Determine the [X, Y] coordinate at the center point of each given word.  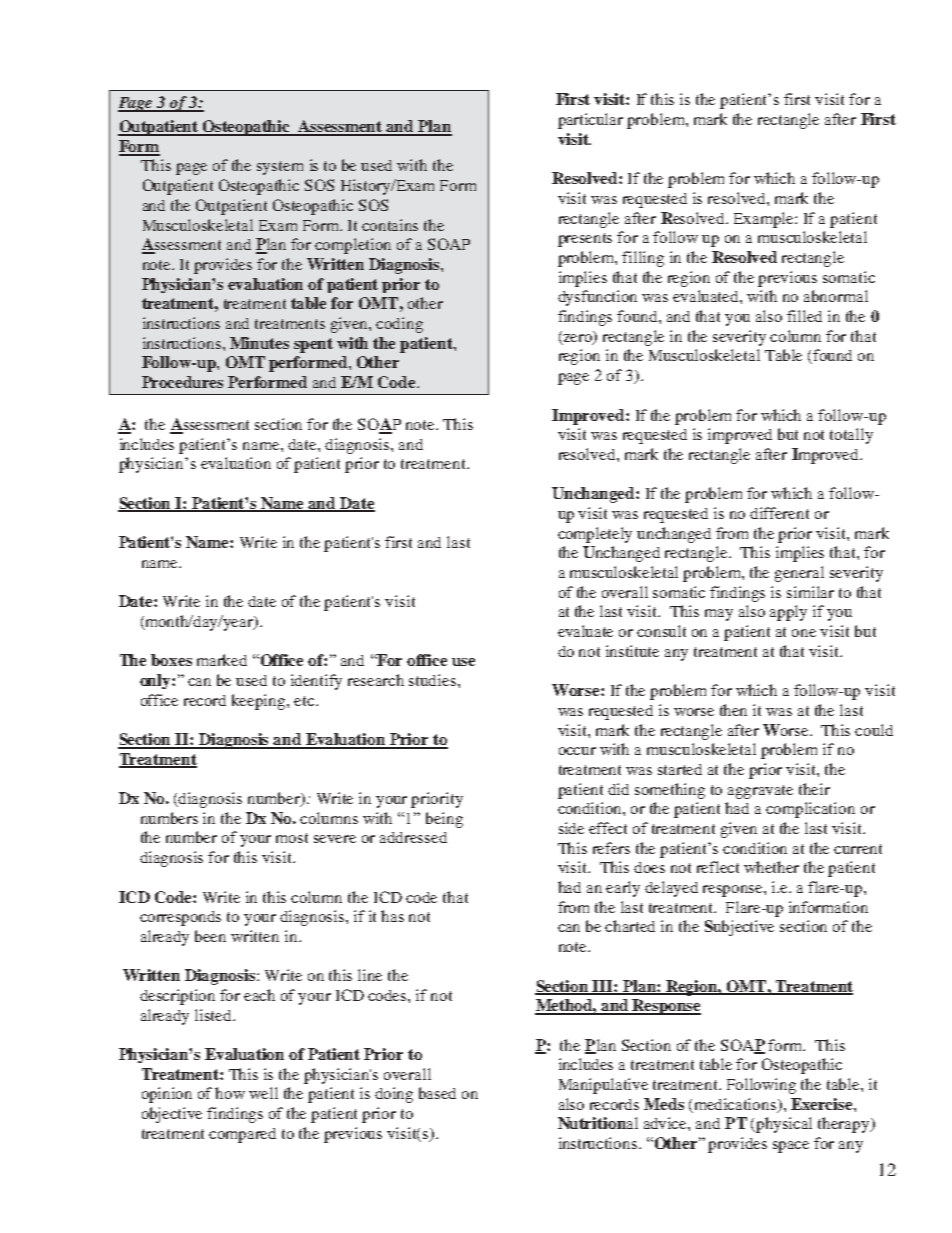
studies [434, 680]
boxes [171, 660]
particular [590, 121]
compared [242, 1135]
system [280, 168]
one [804, 633]
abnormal [836, 296]
